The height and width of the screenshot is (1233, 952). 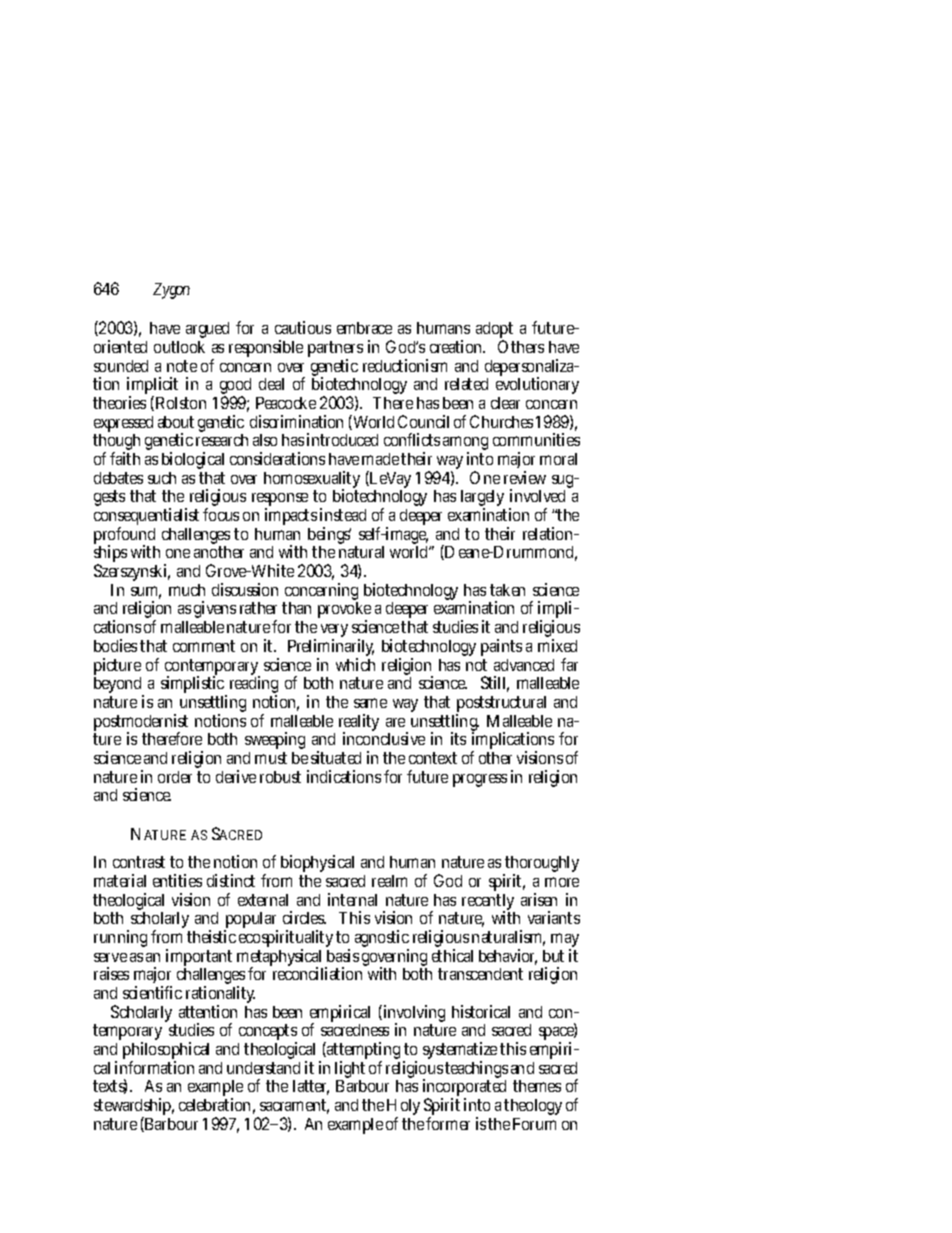 What do you see at coordinates (370, 703) in the screenshot?
I see `same` at bounding box center [370, 703].
